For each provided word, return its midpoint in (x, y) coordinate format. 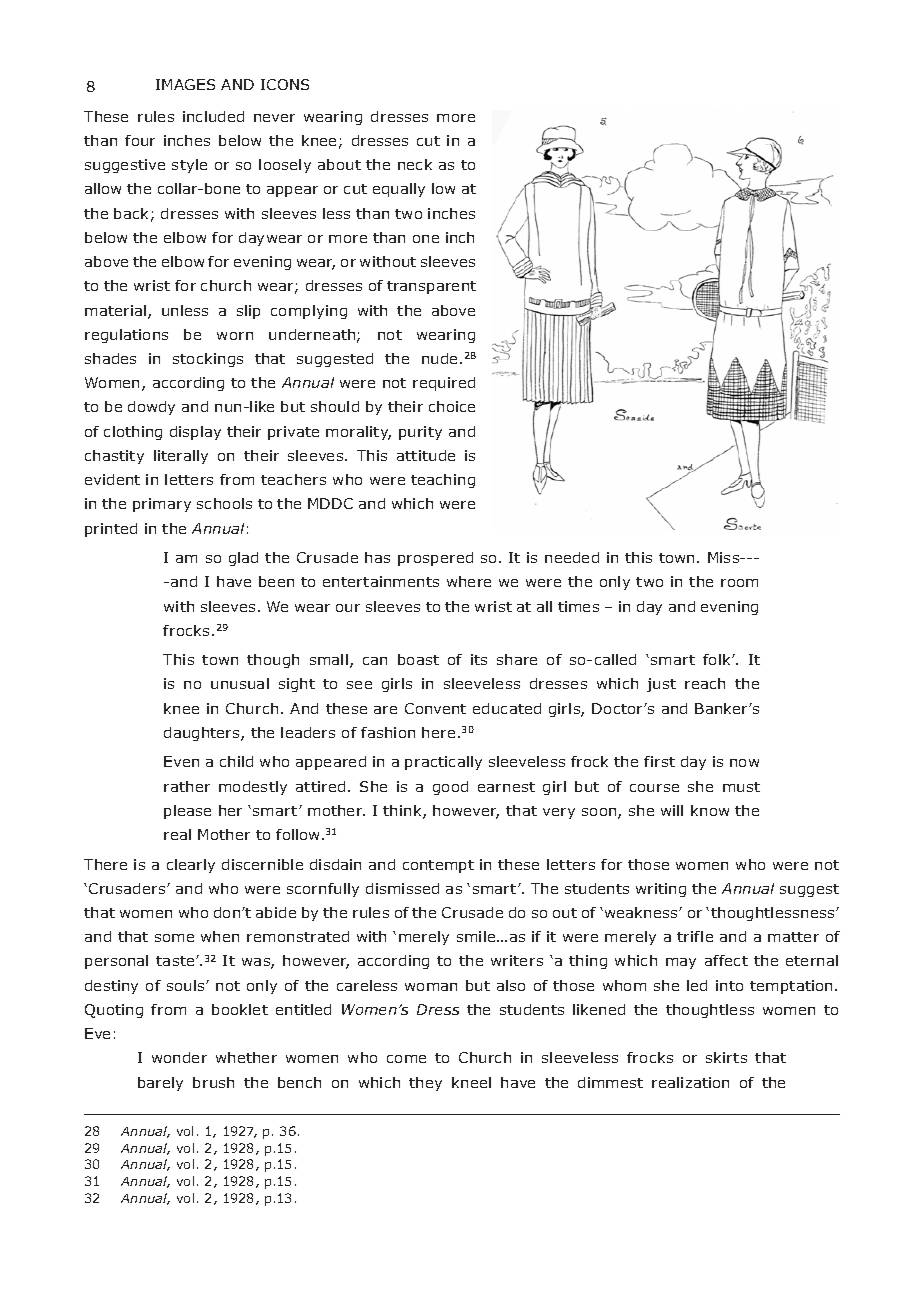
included (213, 116)
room (739, 583)
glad (243, 559)
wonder (179, 1057)
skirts (726, 1057)
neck (415, 164)
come (406, 1059)
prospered (435, 559)
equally (399, 190)
